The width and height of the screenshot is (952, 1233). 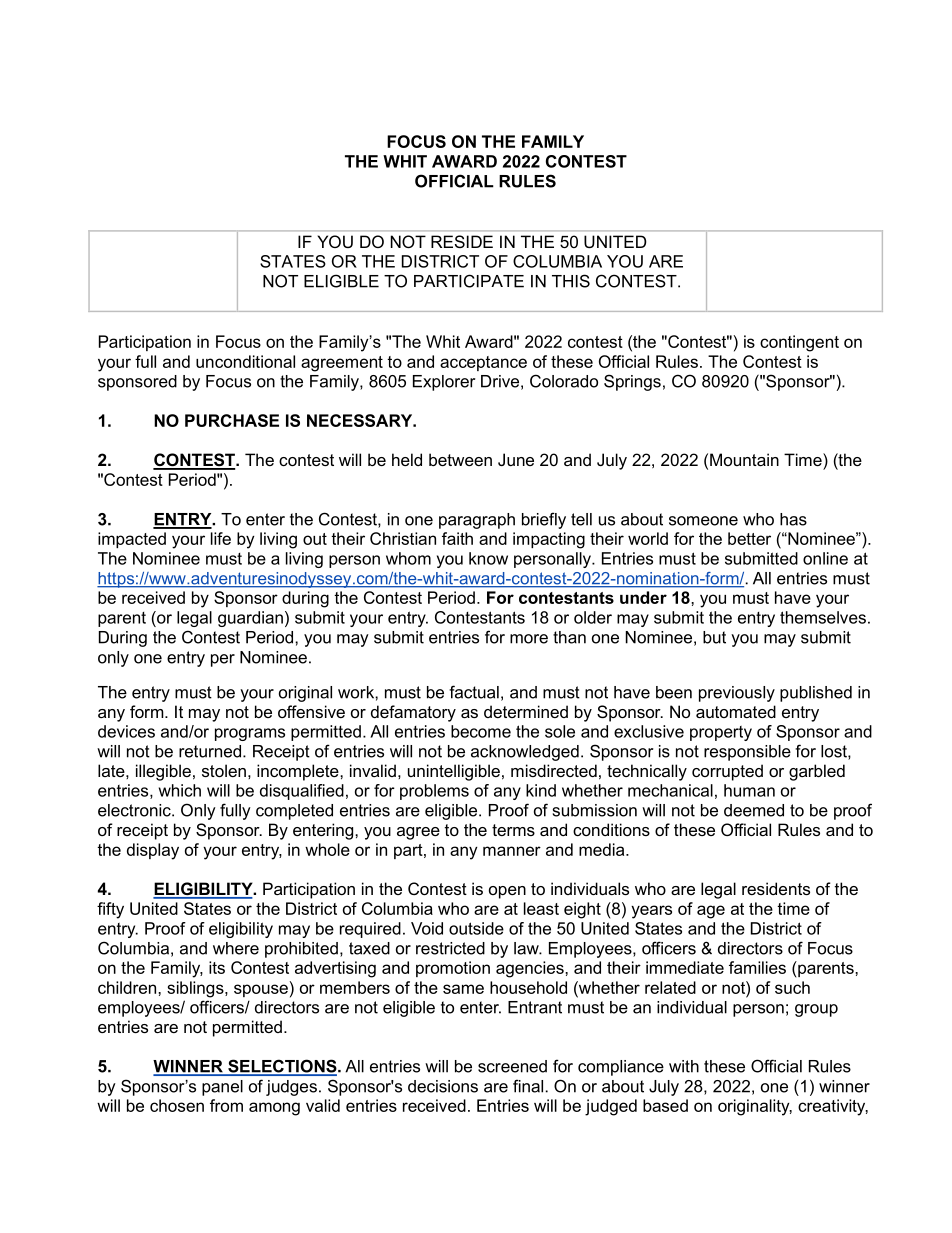 What do you see at coordinates (799, 343) in the screenshot?
I see `contingent` at bounding box center [799, 343].
